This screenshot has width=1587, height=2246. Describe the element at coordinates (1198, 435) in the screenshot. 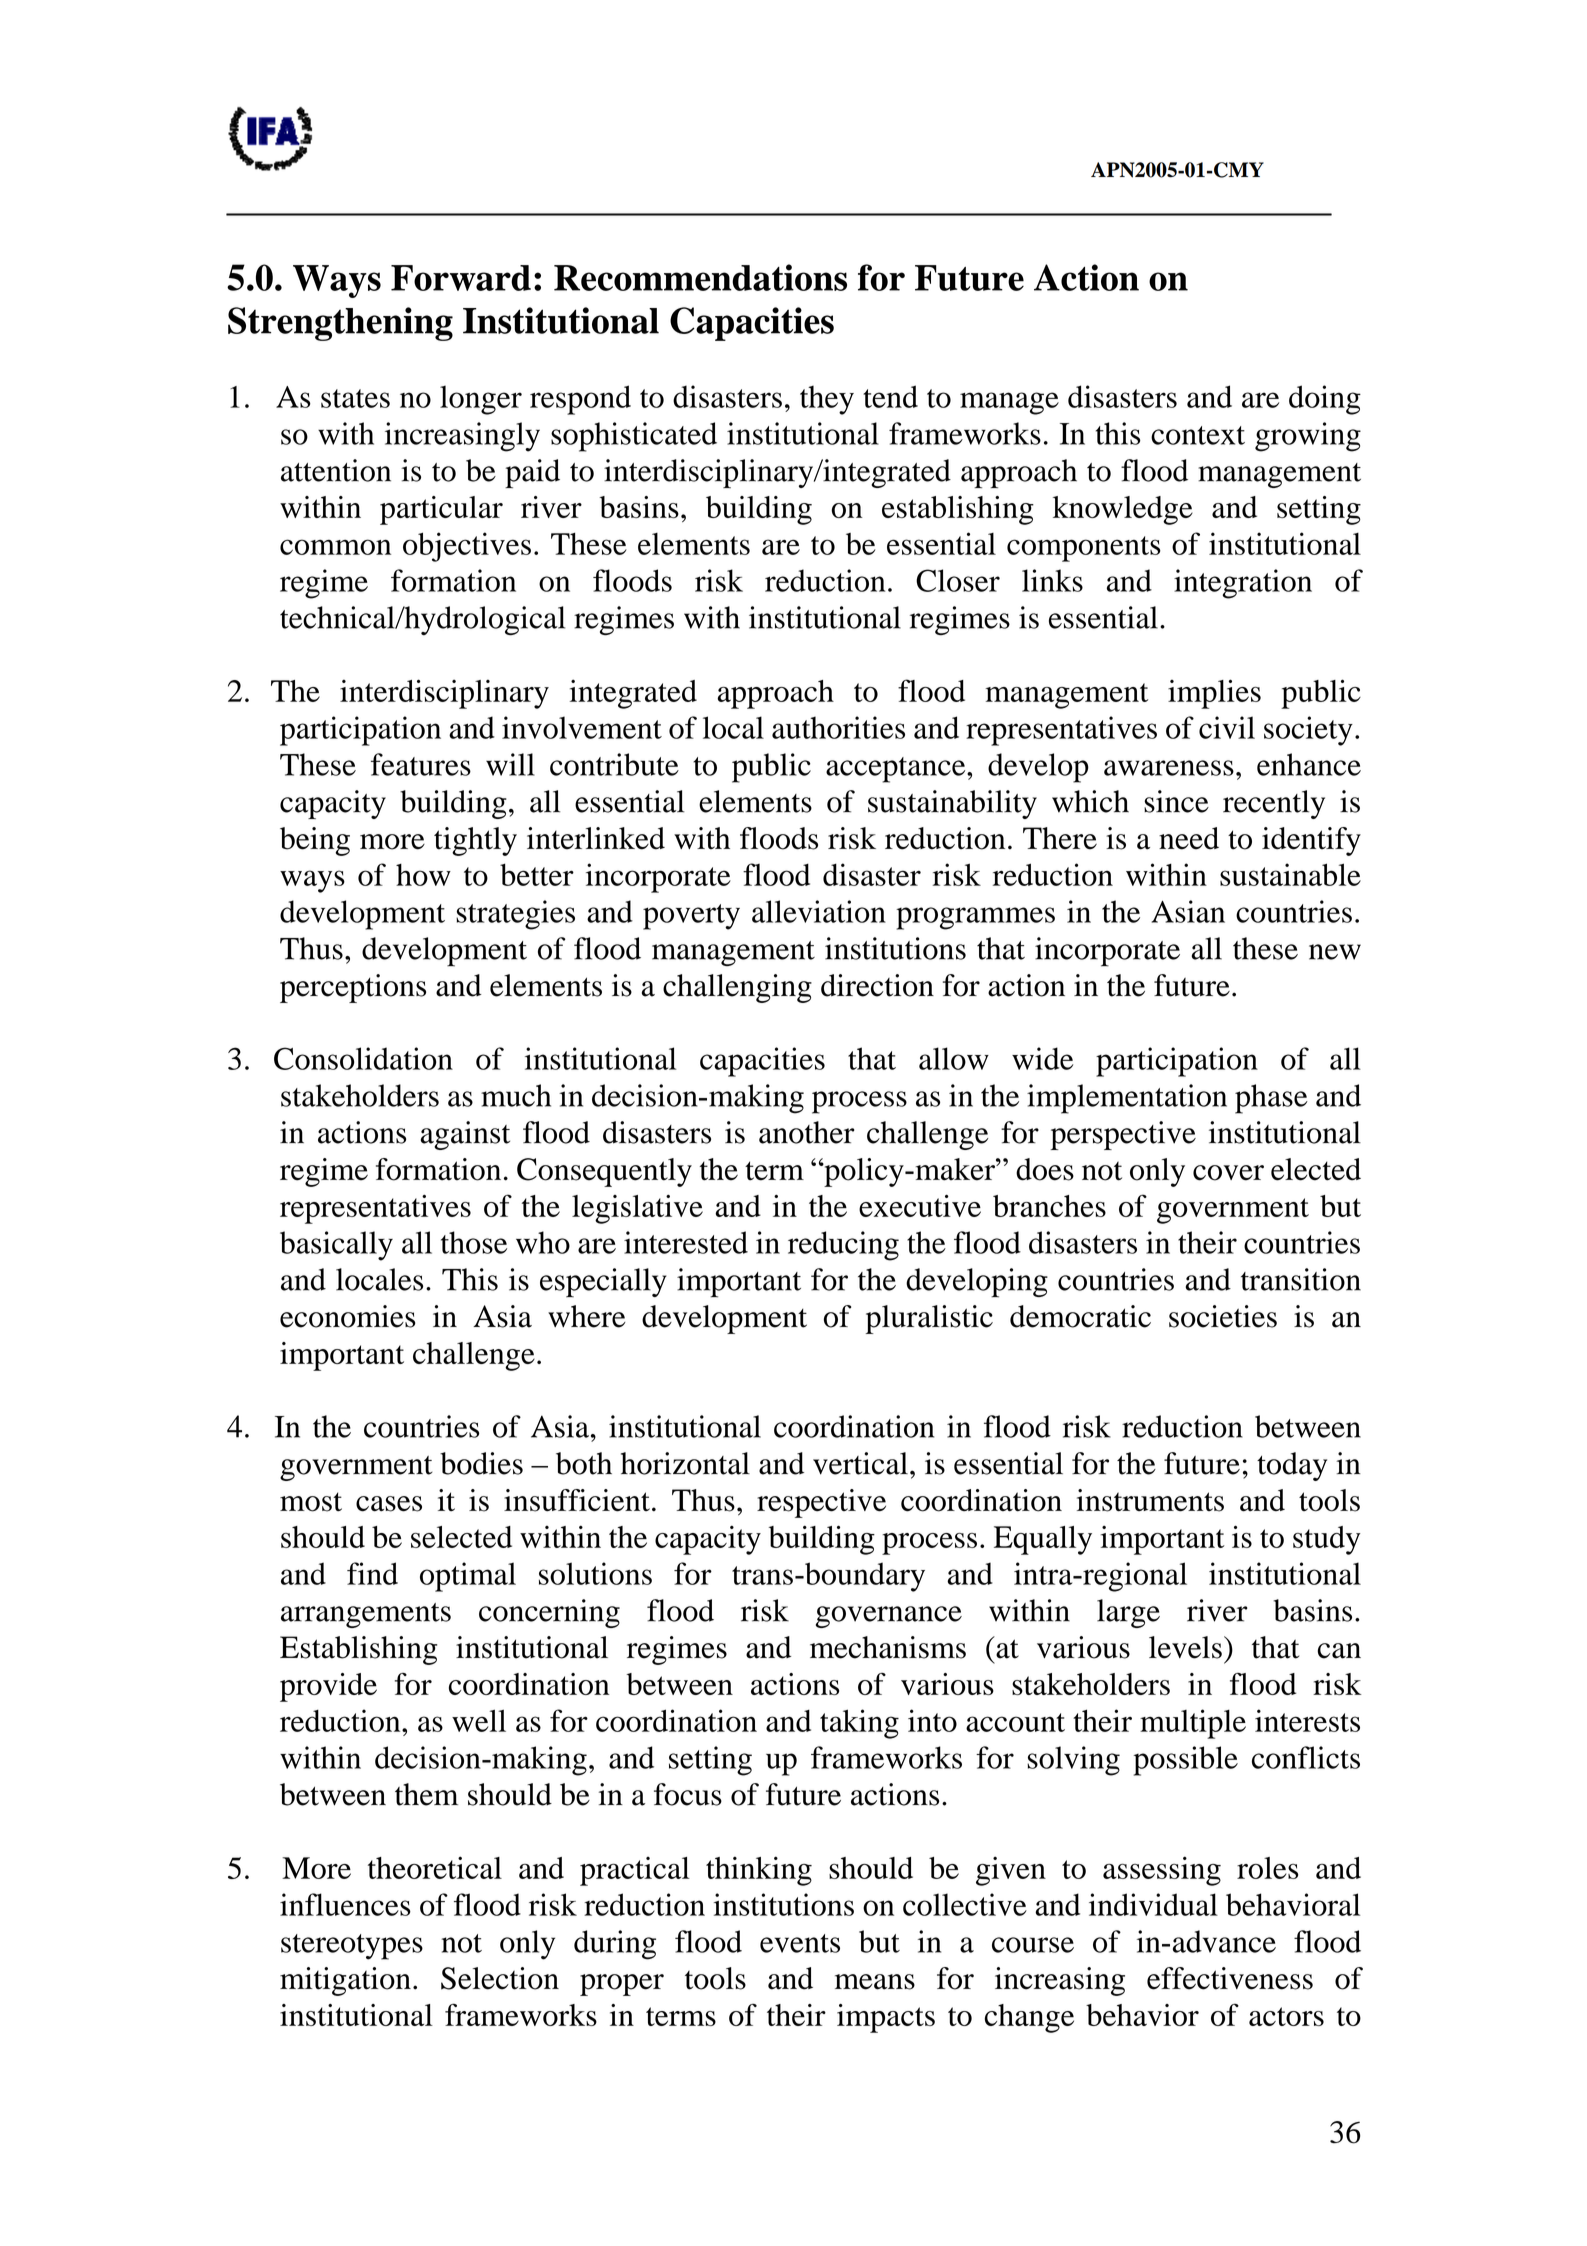

I see `context` at that location.
